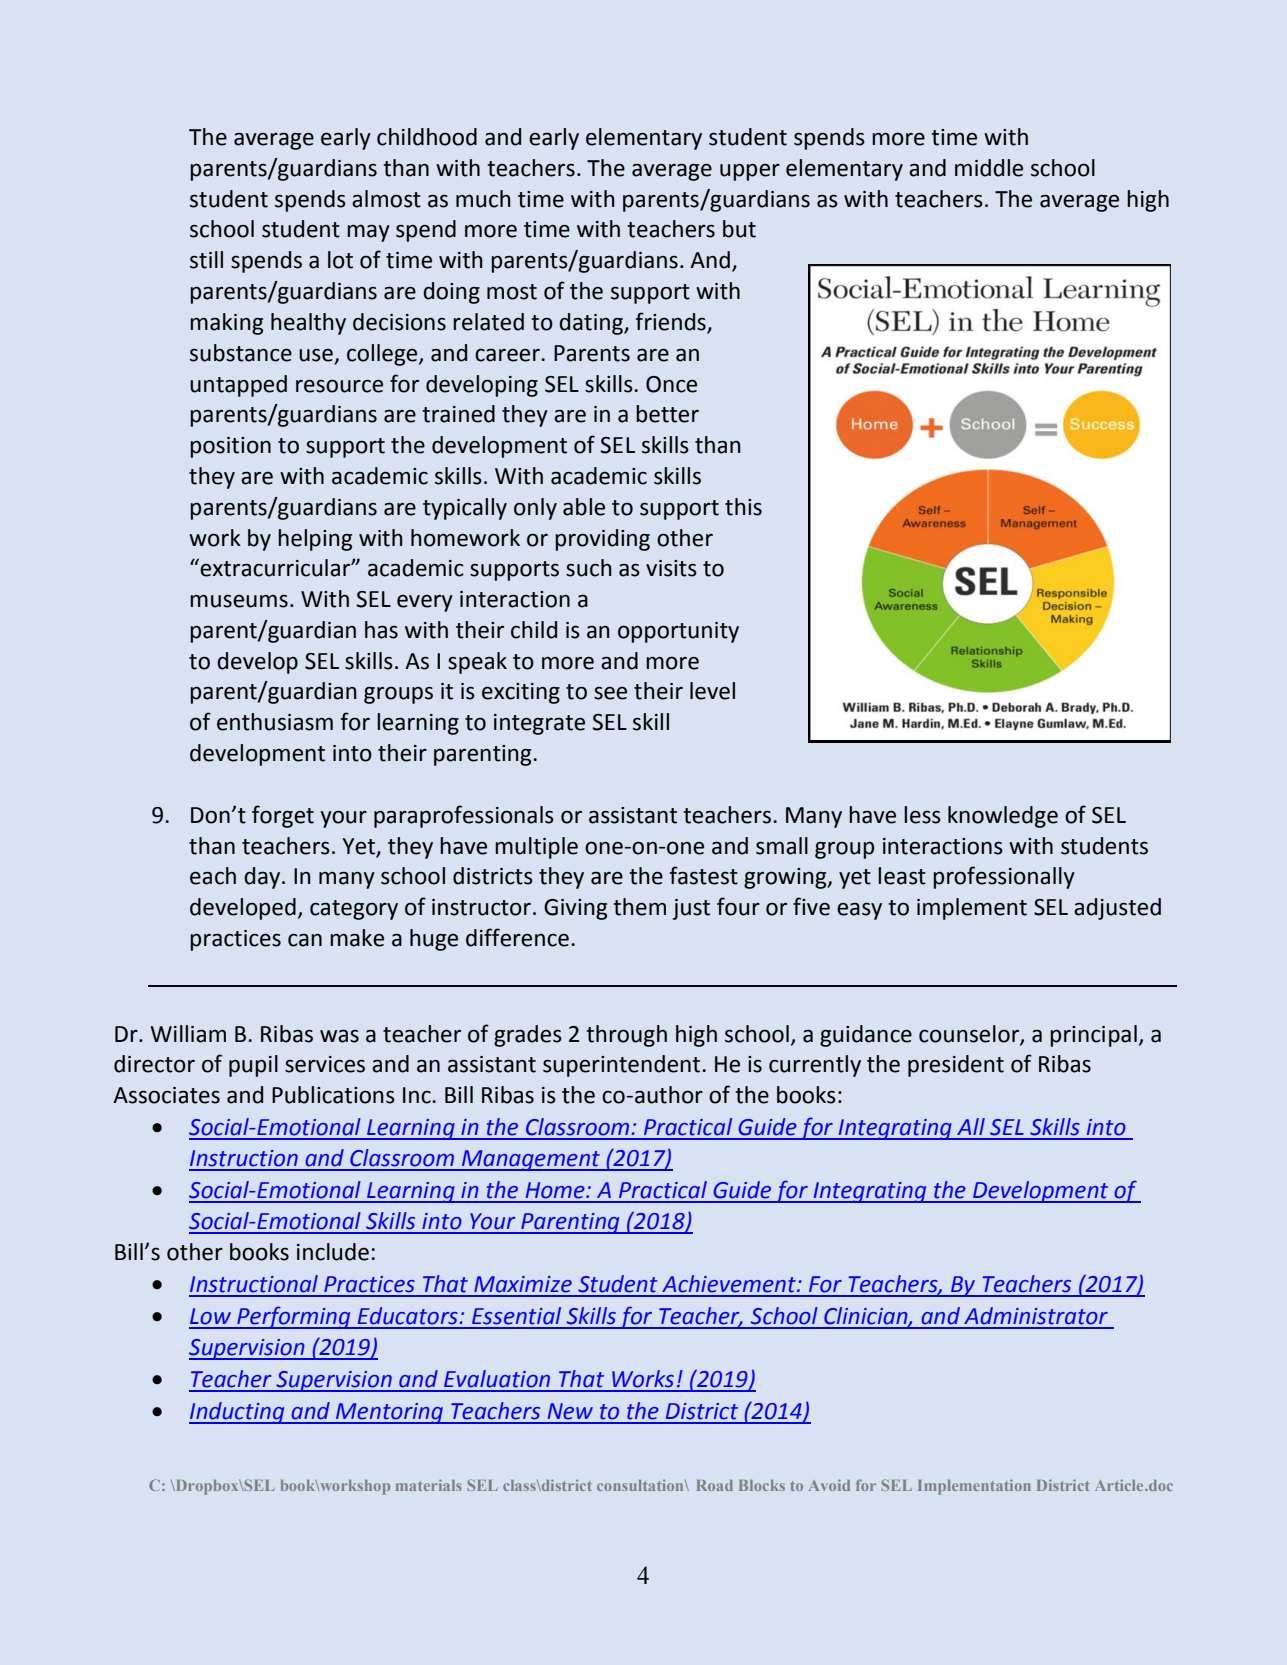 Image resolution: width=1287 pixels, height=1665 pixels. What do you see at coordinates (956, 1066) in the image?
I see `president` at bounding box center [956, 1066].
